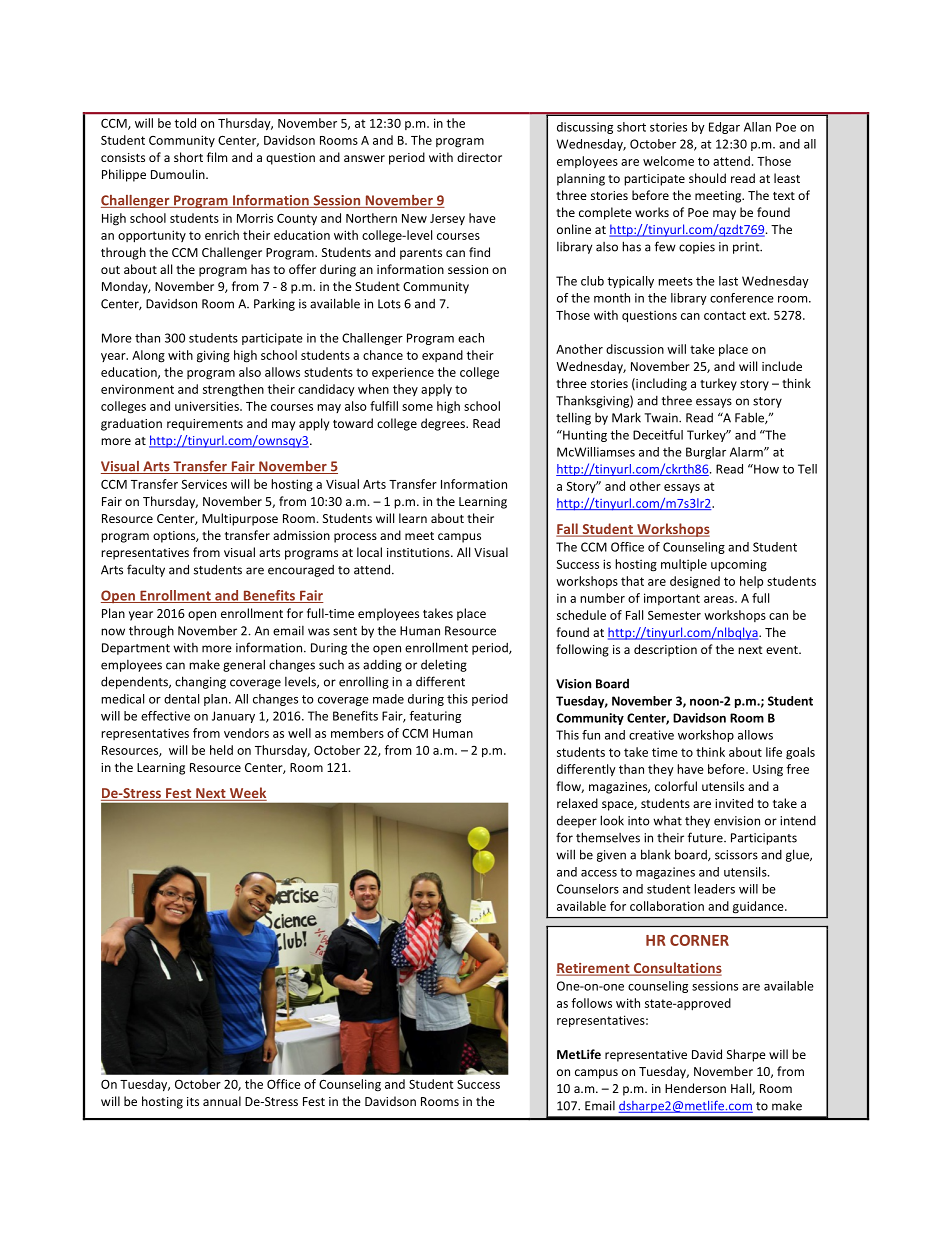 The image size is (952, 1233). Describe the element at coordinates (435, 717) in the screenshot. I see `featuring` at that location.
